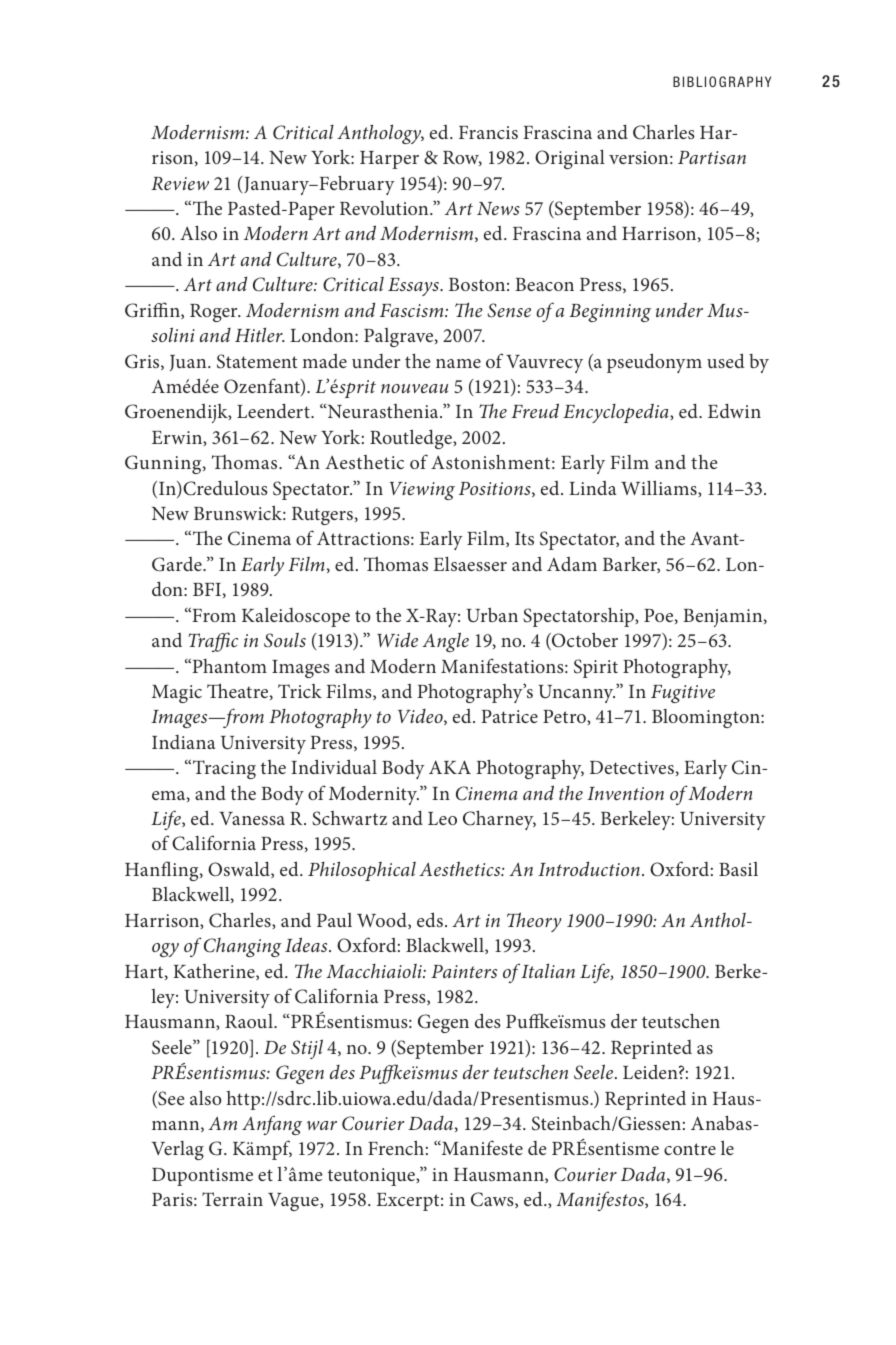 This document has height=1345, width=896. I want to click on Traffic, so click(213, 642).
